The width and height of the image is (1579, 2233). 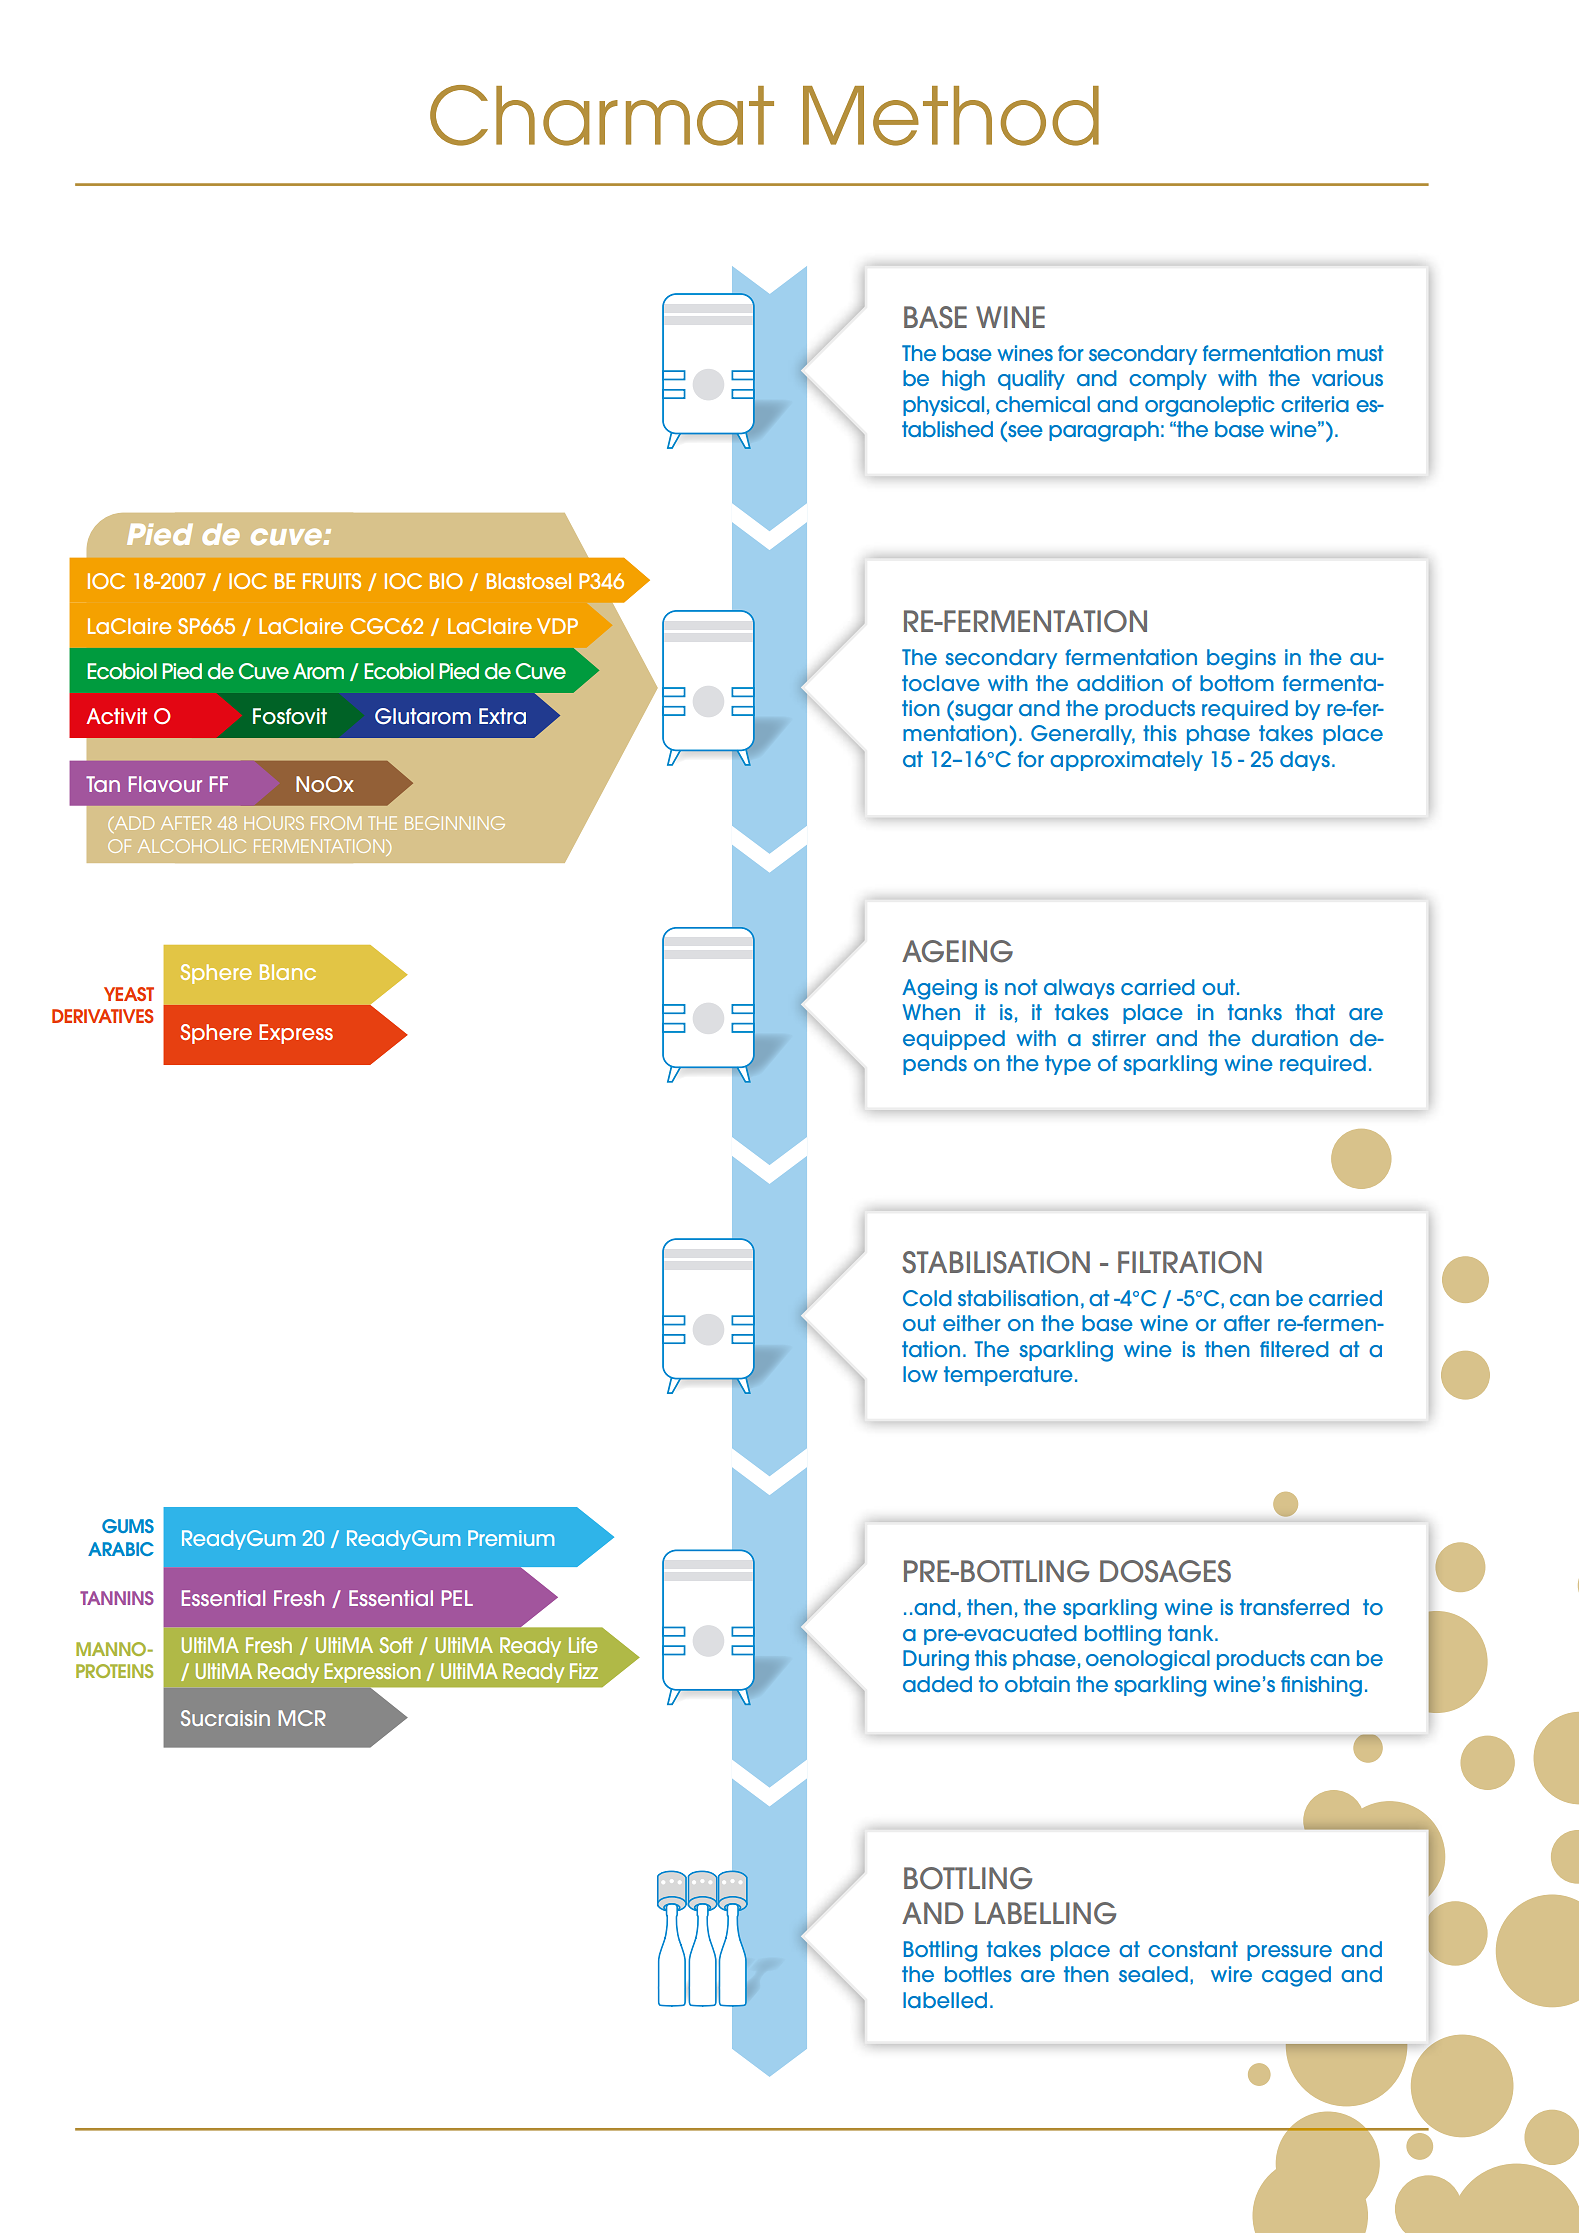 I want to click on constant, so click(x=1193, y=1949).
